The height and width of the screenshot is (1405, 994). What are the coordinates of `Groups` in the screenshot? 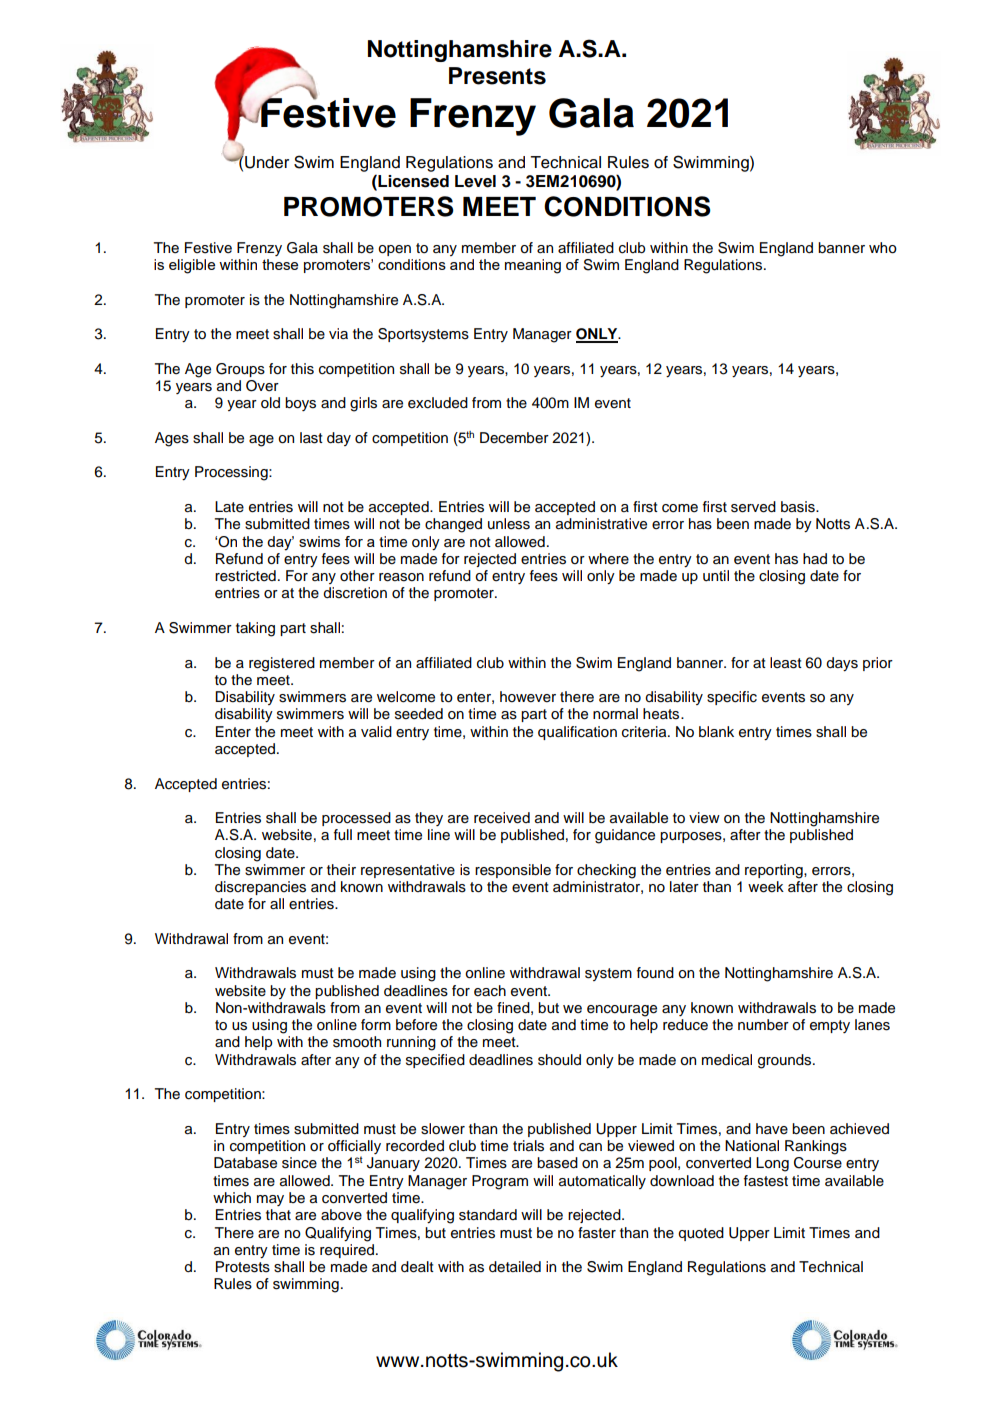 It's located at (240, 370).
